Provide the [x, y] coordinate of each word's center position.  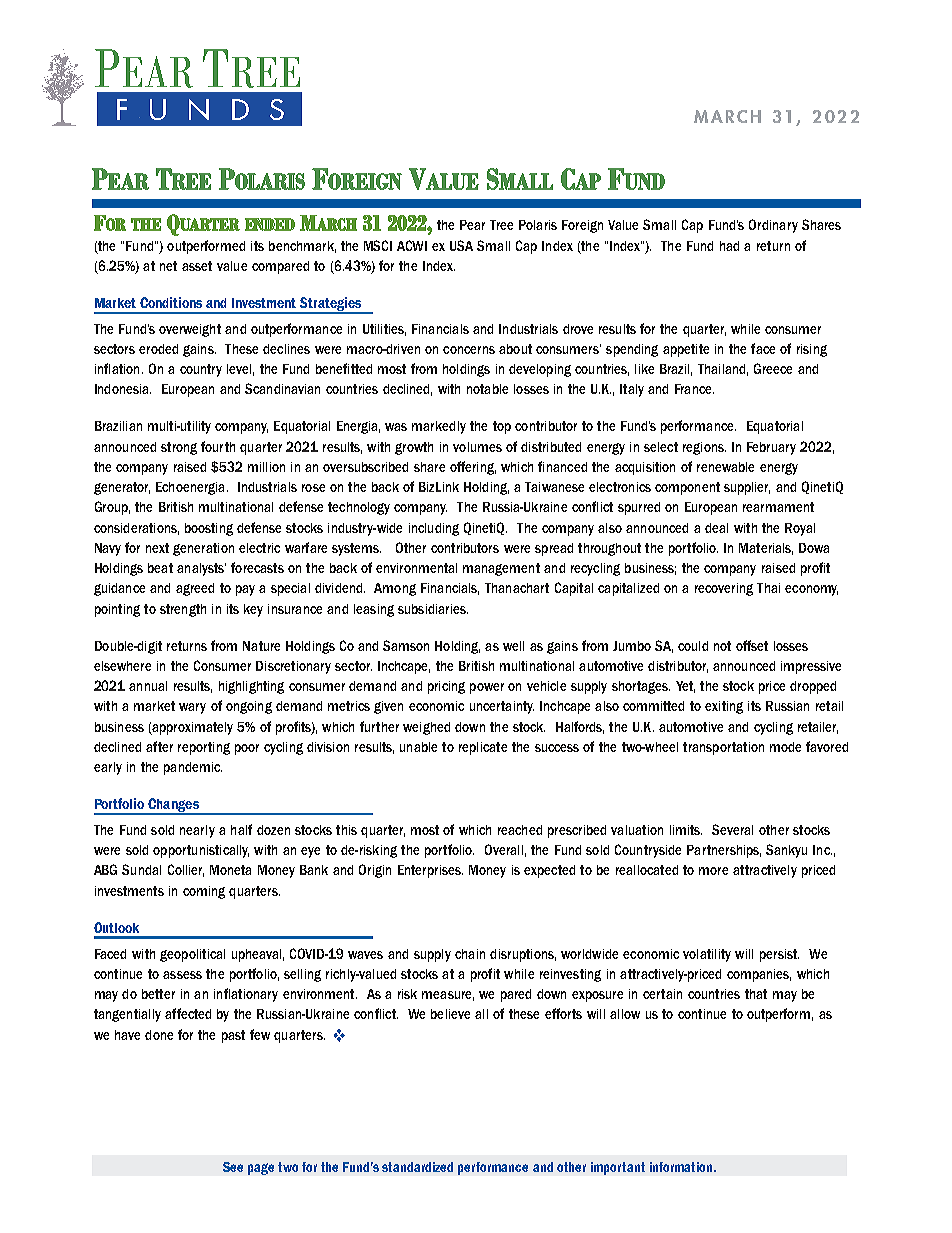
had [729, 246]
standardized [417, 1167]
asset [197, 266]
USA [461, 245]
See [233, 1167]
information [682, 1167]
